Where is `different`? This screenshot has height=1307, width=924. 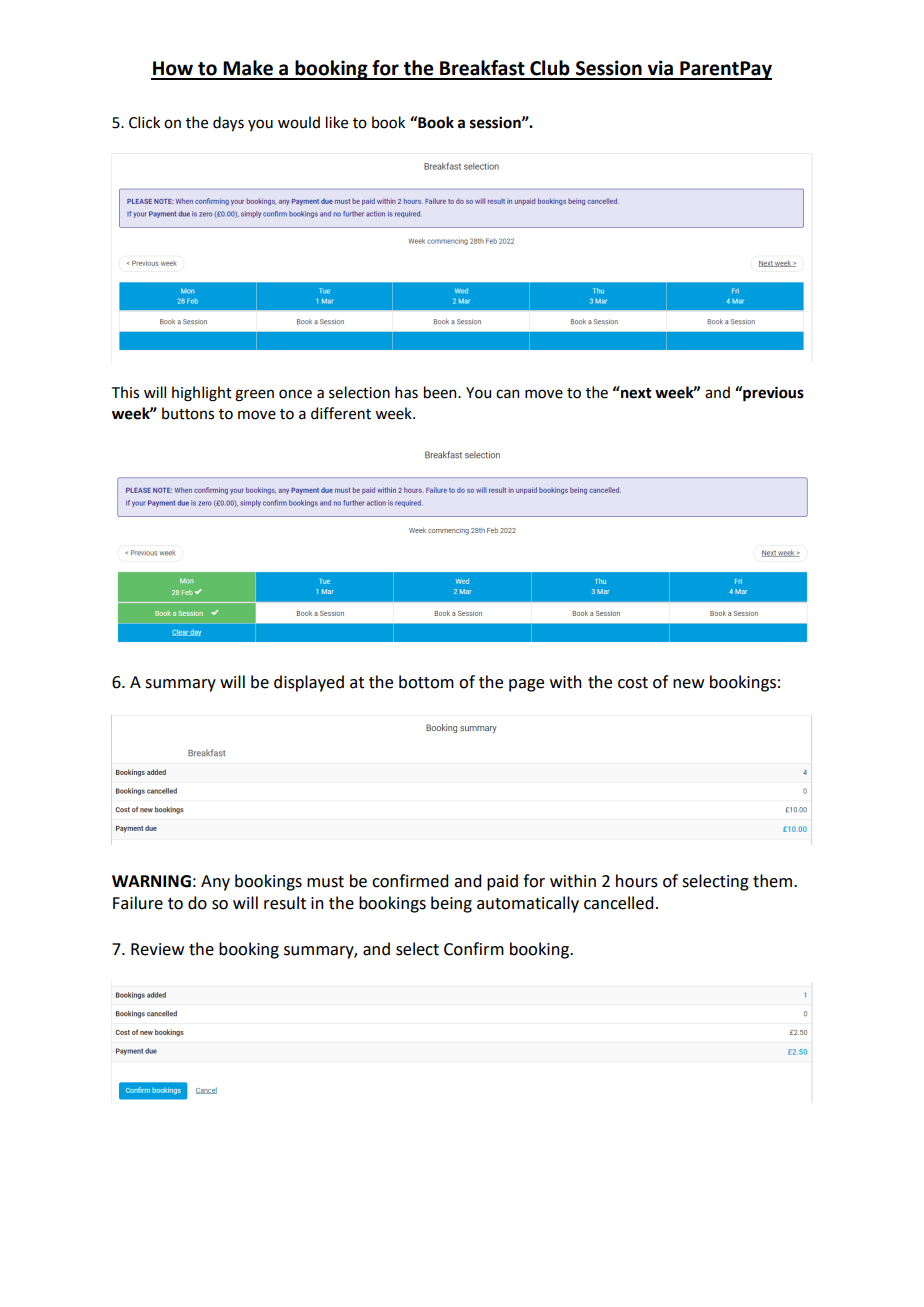
different is located at coordinates (341, 413).
